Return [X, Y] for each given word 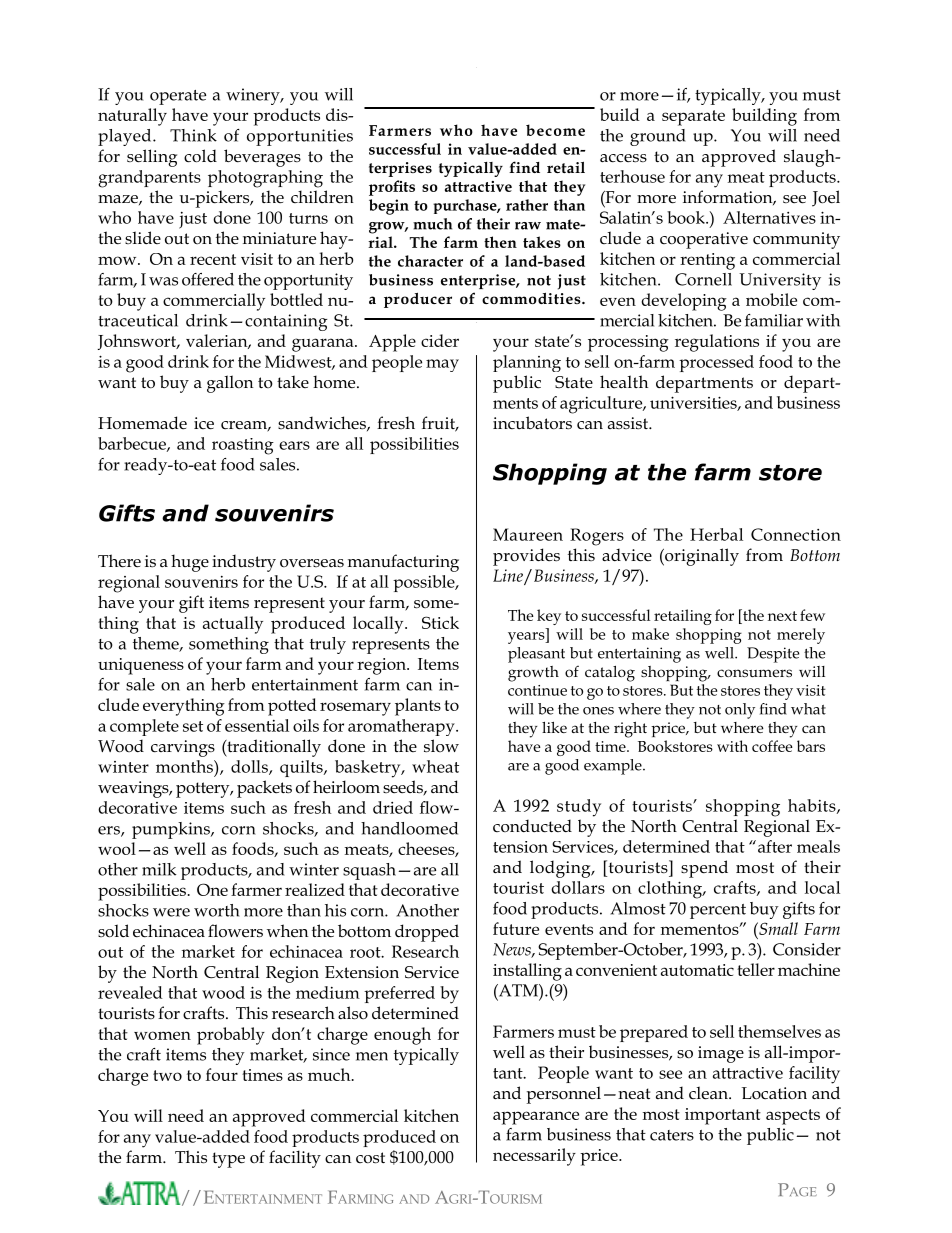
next [782, 616]
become [555, 130]
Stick [440, 622]
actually [233, 625]
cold [200, 156]
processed [716, 363]
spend [704, 869]
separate [693, 118]
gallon [230, 384]
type [228, 1160]
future [516, 928]
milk [159, 869]
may [442, 365]
